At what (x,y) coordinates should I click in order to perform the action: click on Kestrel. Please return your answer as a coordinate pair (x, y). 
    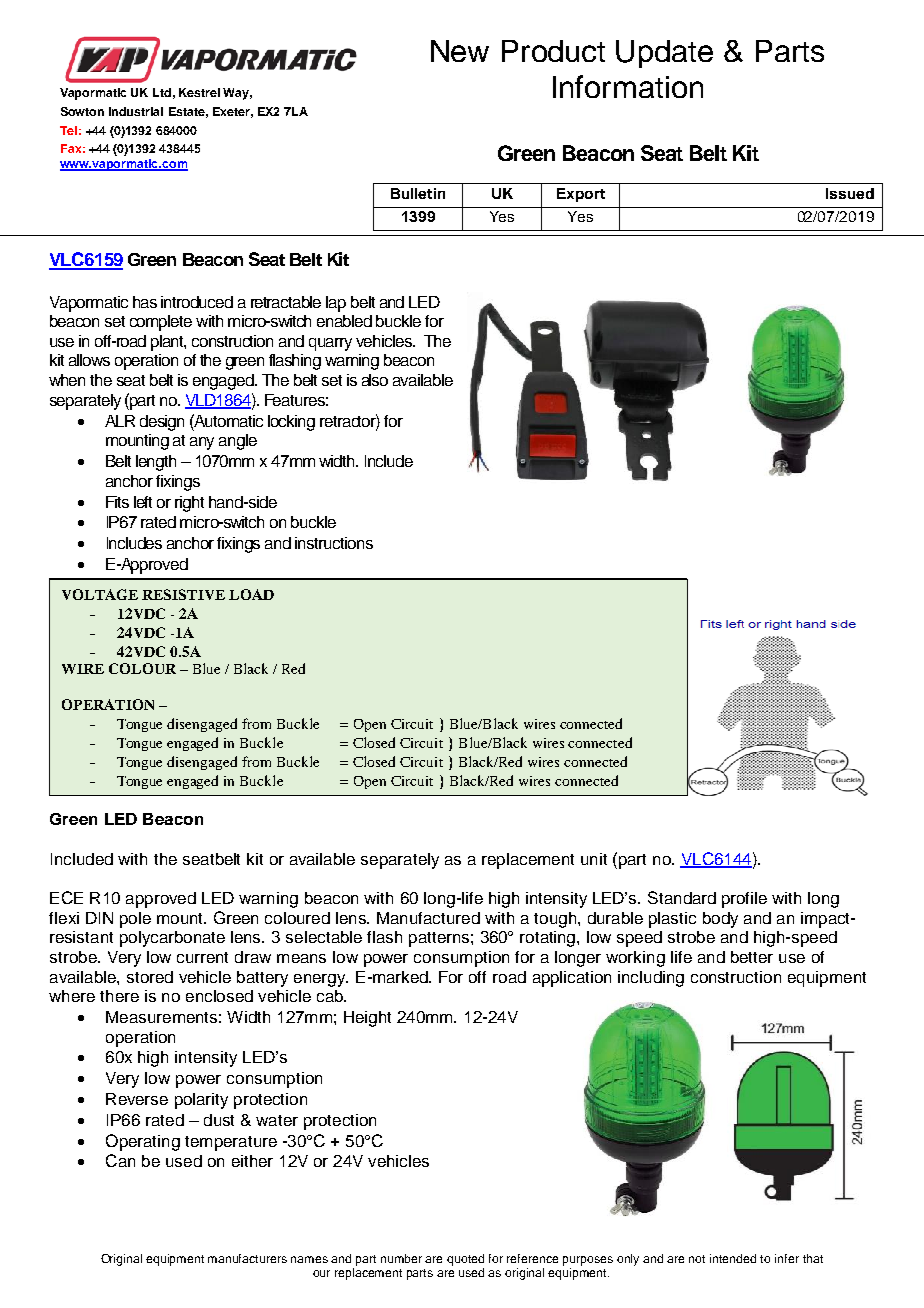
    Looking at the image, I should click on (199, 92).
